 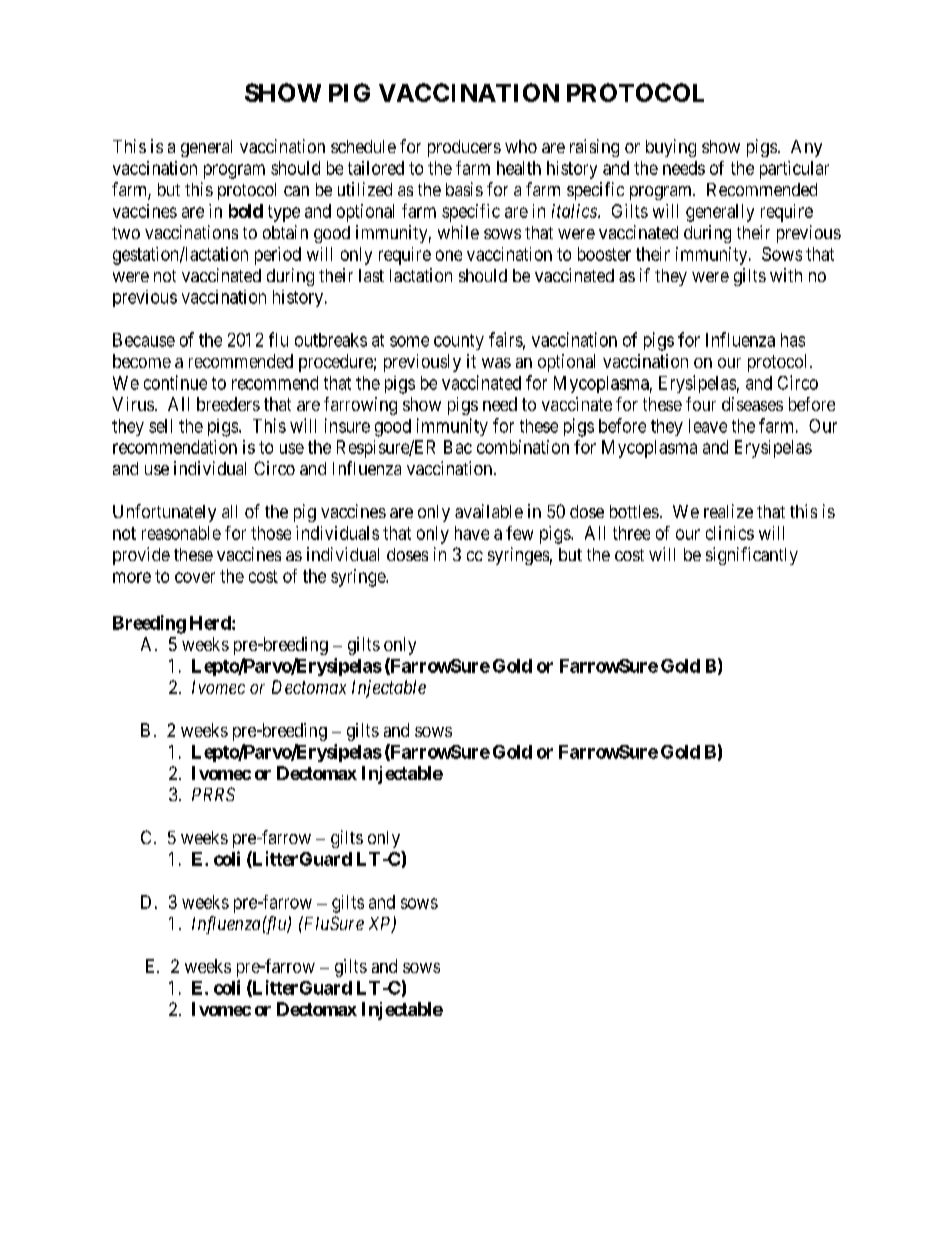 I want to click on has, so click(x=793, y=340).
